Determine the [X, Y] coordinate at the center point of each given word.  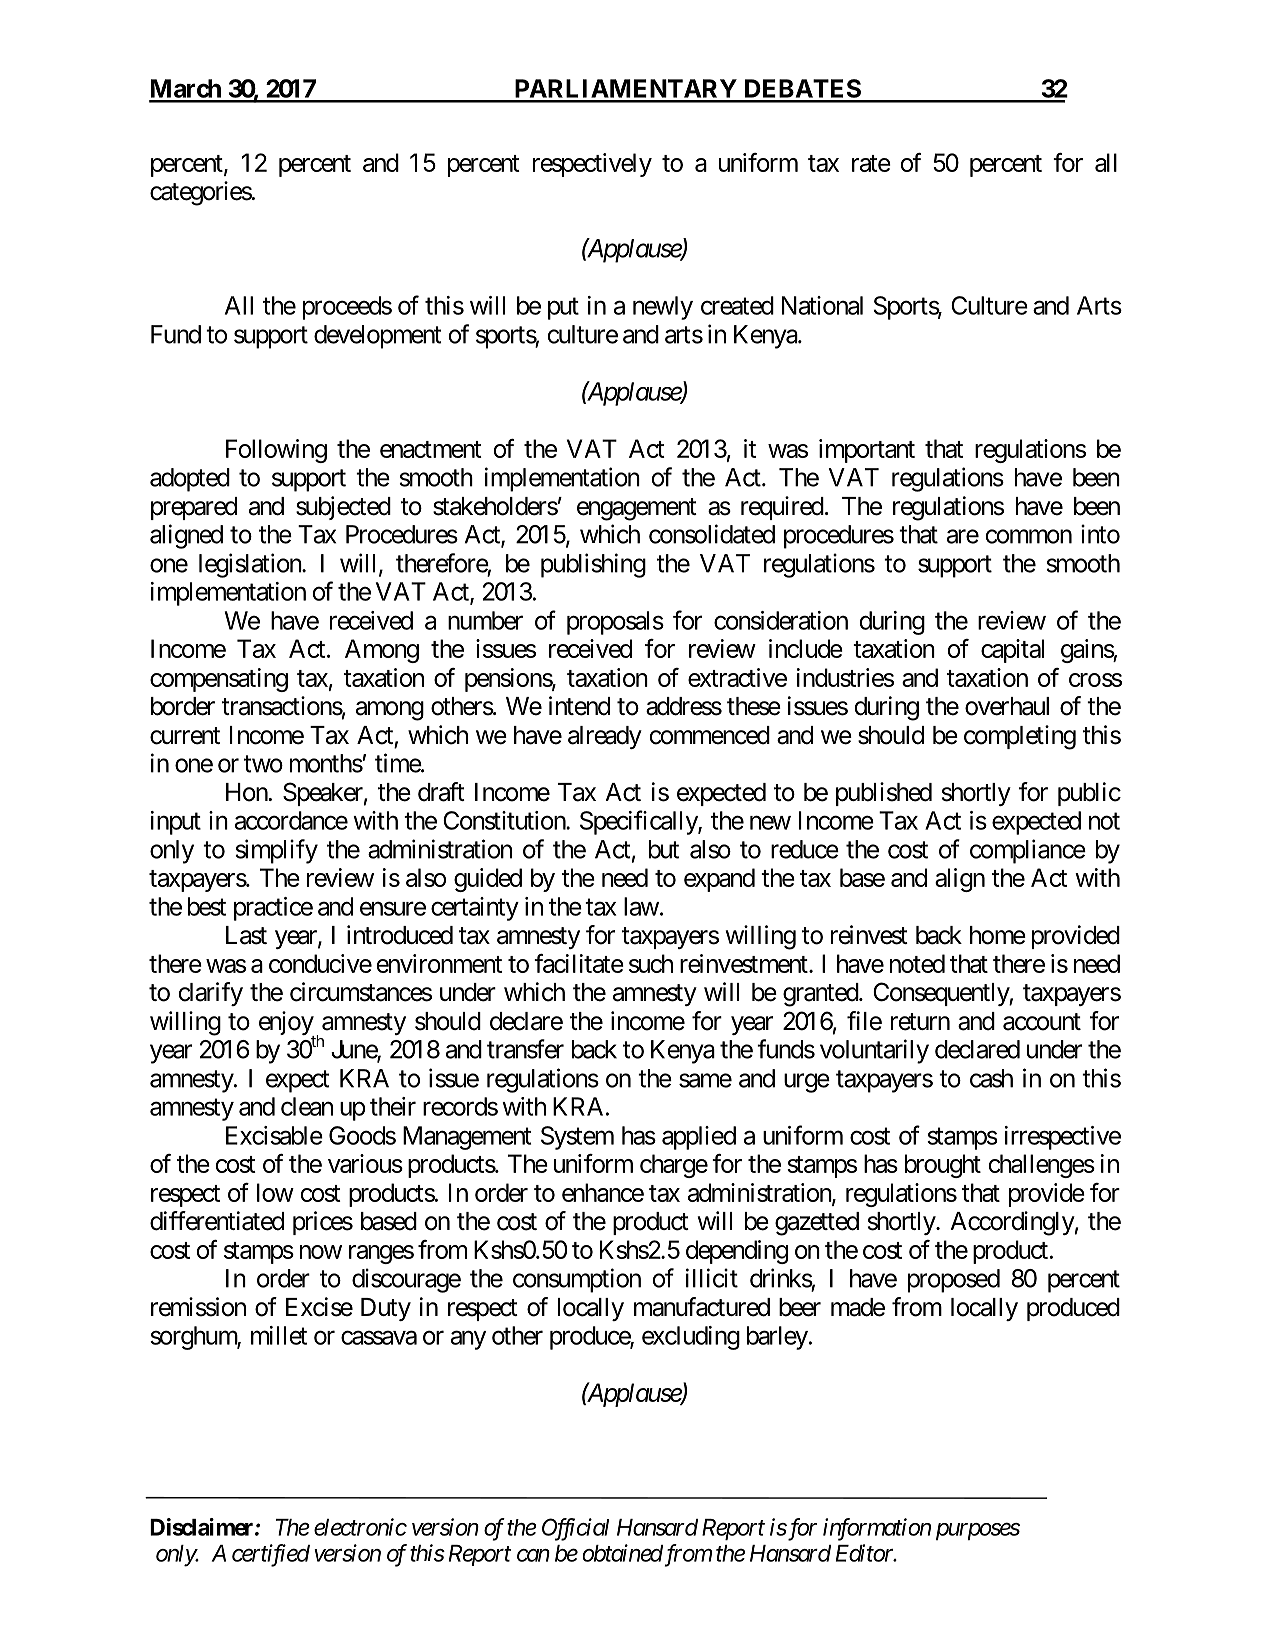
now [321, 1252]
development [378, 337]
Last [246, 935]
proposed [954, 1281]
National [822, 305]
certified [271, 1555]
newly [663, 308]
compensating [219, 680]
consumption [577, 1280]
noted [917, 963]
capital [1012, 651]
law [641, 906]
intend [579, 706]
